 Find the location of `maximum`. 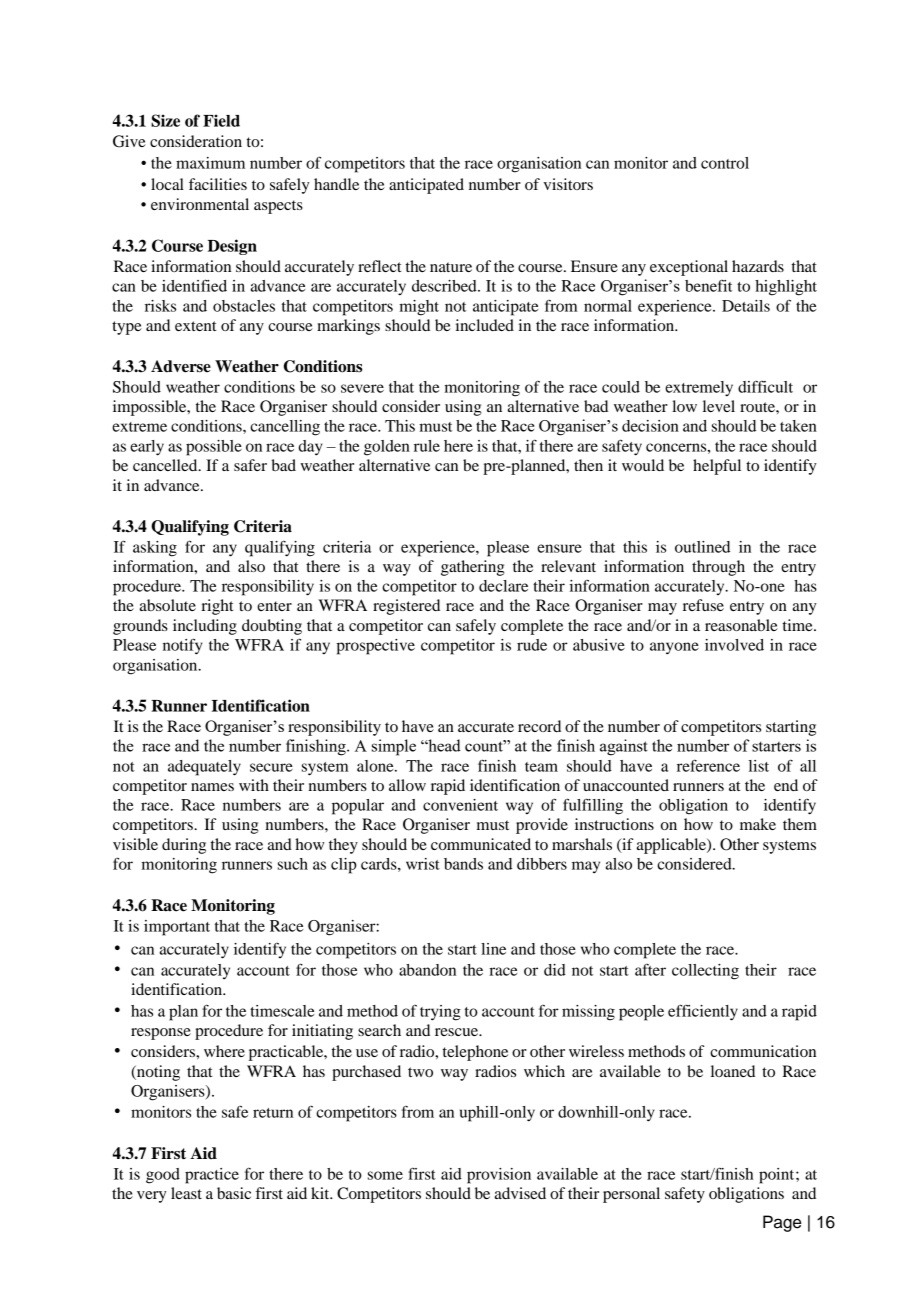

maximum is located at coordinates (210, 163).
